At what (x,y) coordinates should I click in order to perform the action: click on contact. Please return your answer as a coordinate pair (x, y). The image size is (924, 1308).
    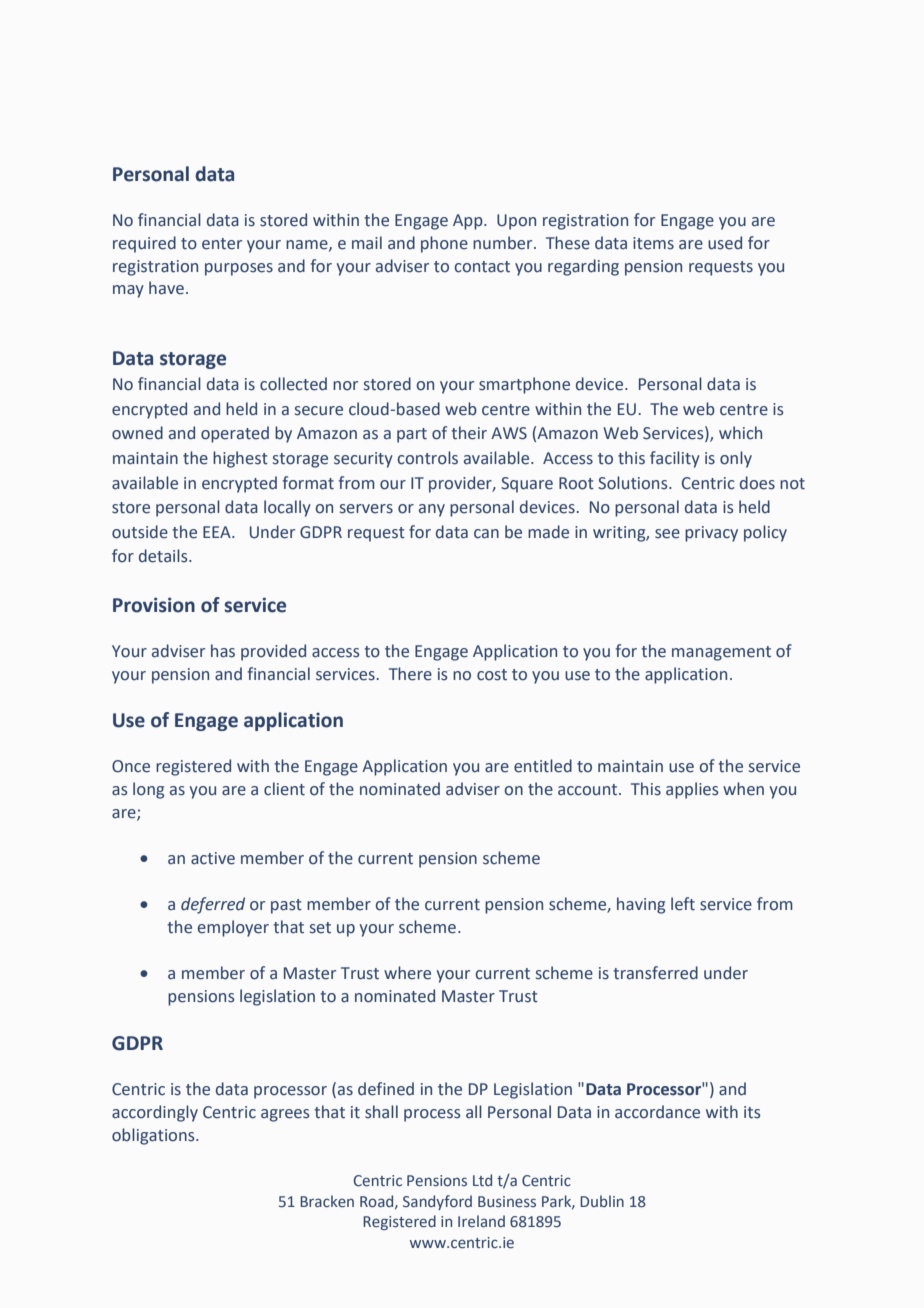
    Looking at the image, I should click on (482, 267).
